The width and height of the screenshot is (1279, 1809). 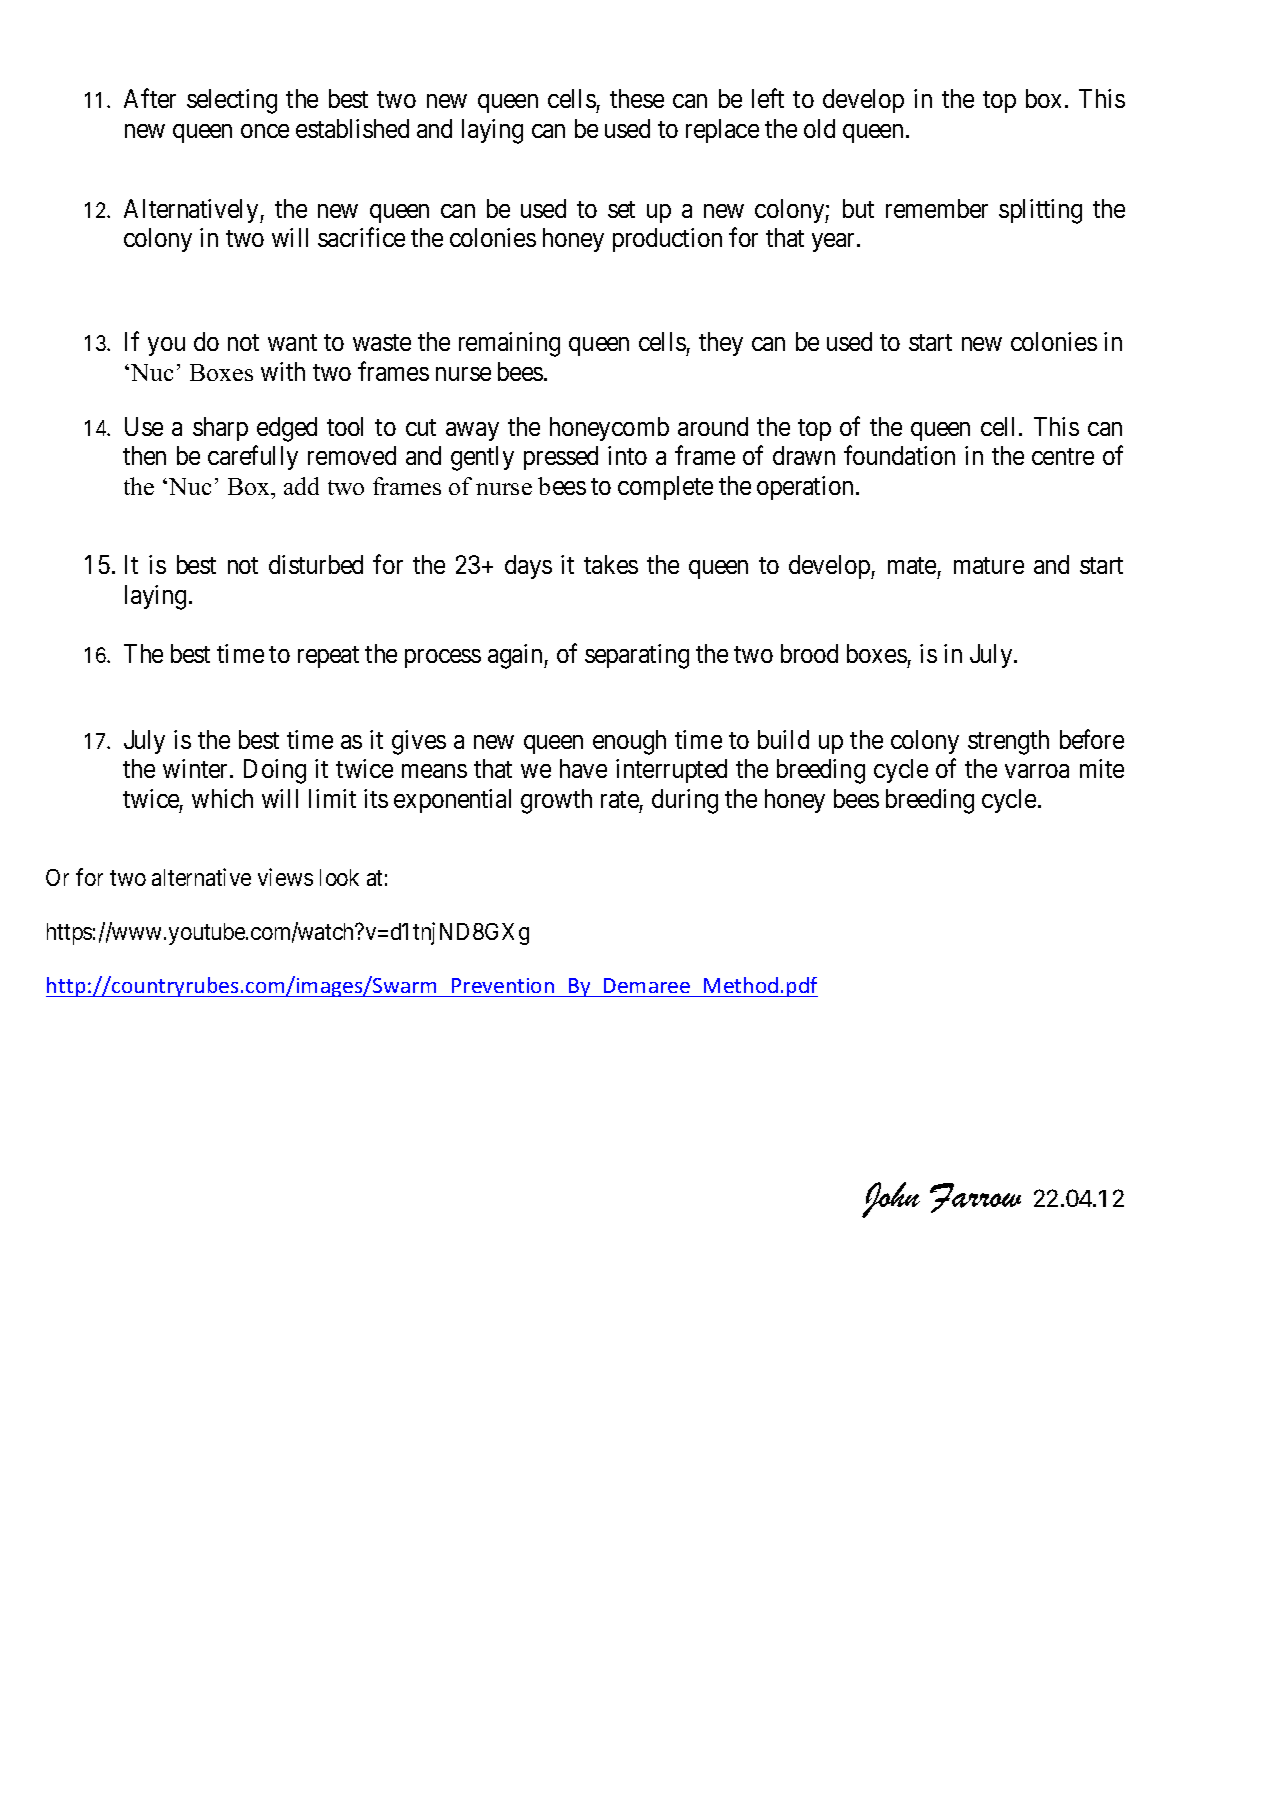 What do you see at coordinates (989, 565) in the screenshot?
I see `mature` at bounding box center [989, 565].
